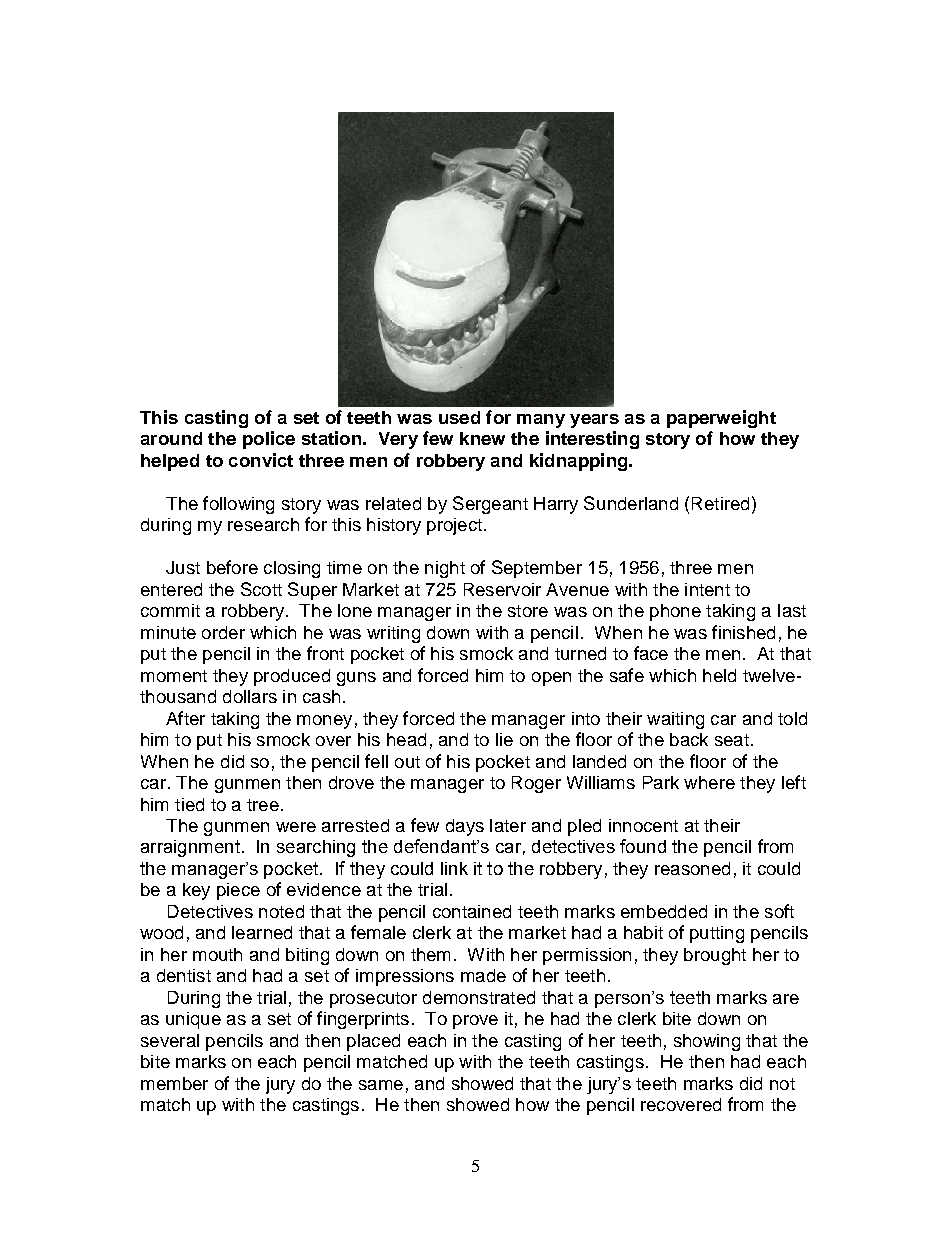 The height and width of the screenshot is (1233, 952). Describe the element at coordinates (482, 438) in the screenshot. I see `knew` at that location.
